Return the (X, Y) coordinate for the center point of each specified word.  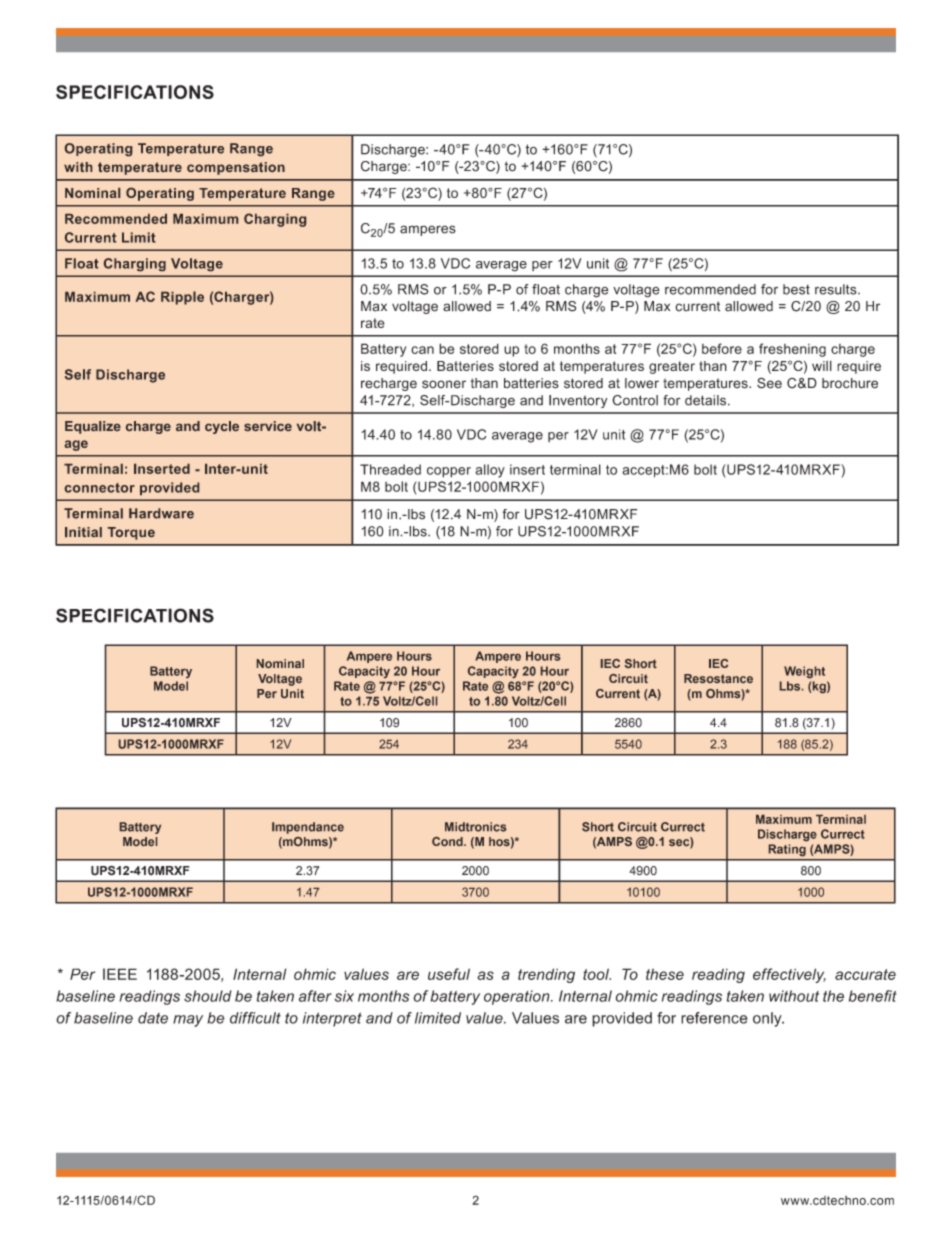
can (422, 350)
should (208, 996)
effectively (789, 975)
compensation (236, 168)
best (796, 289)
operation (518, 997)
